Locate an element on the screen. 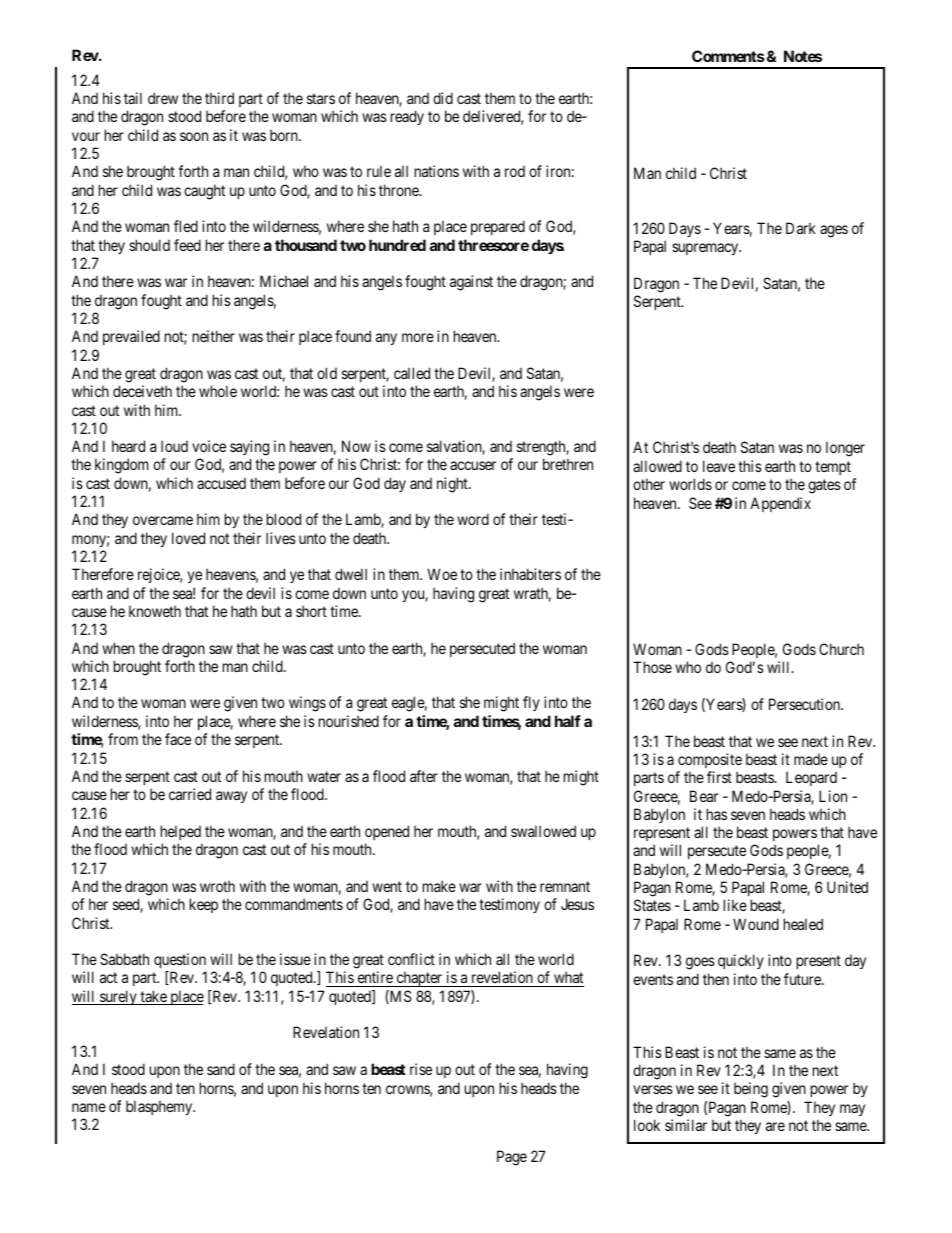 This screenshot has height=1233, width=952. soon is located at coordinates (194, 136).
